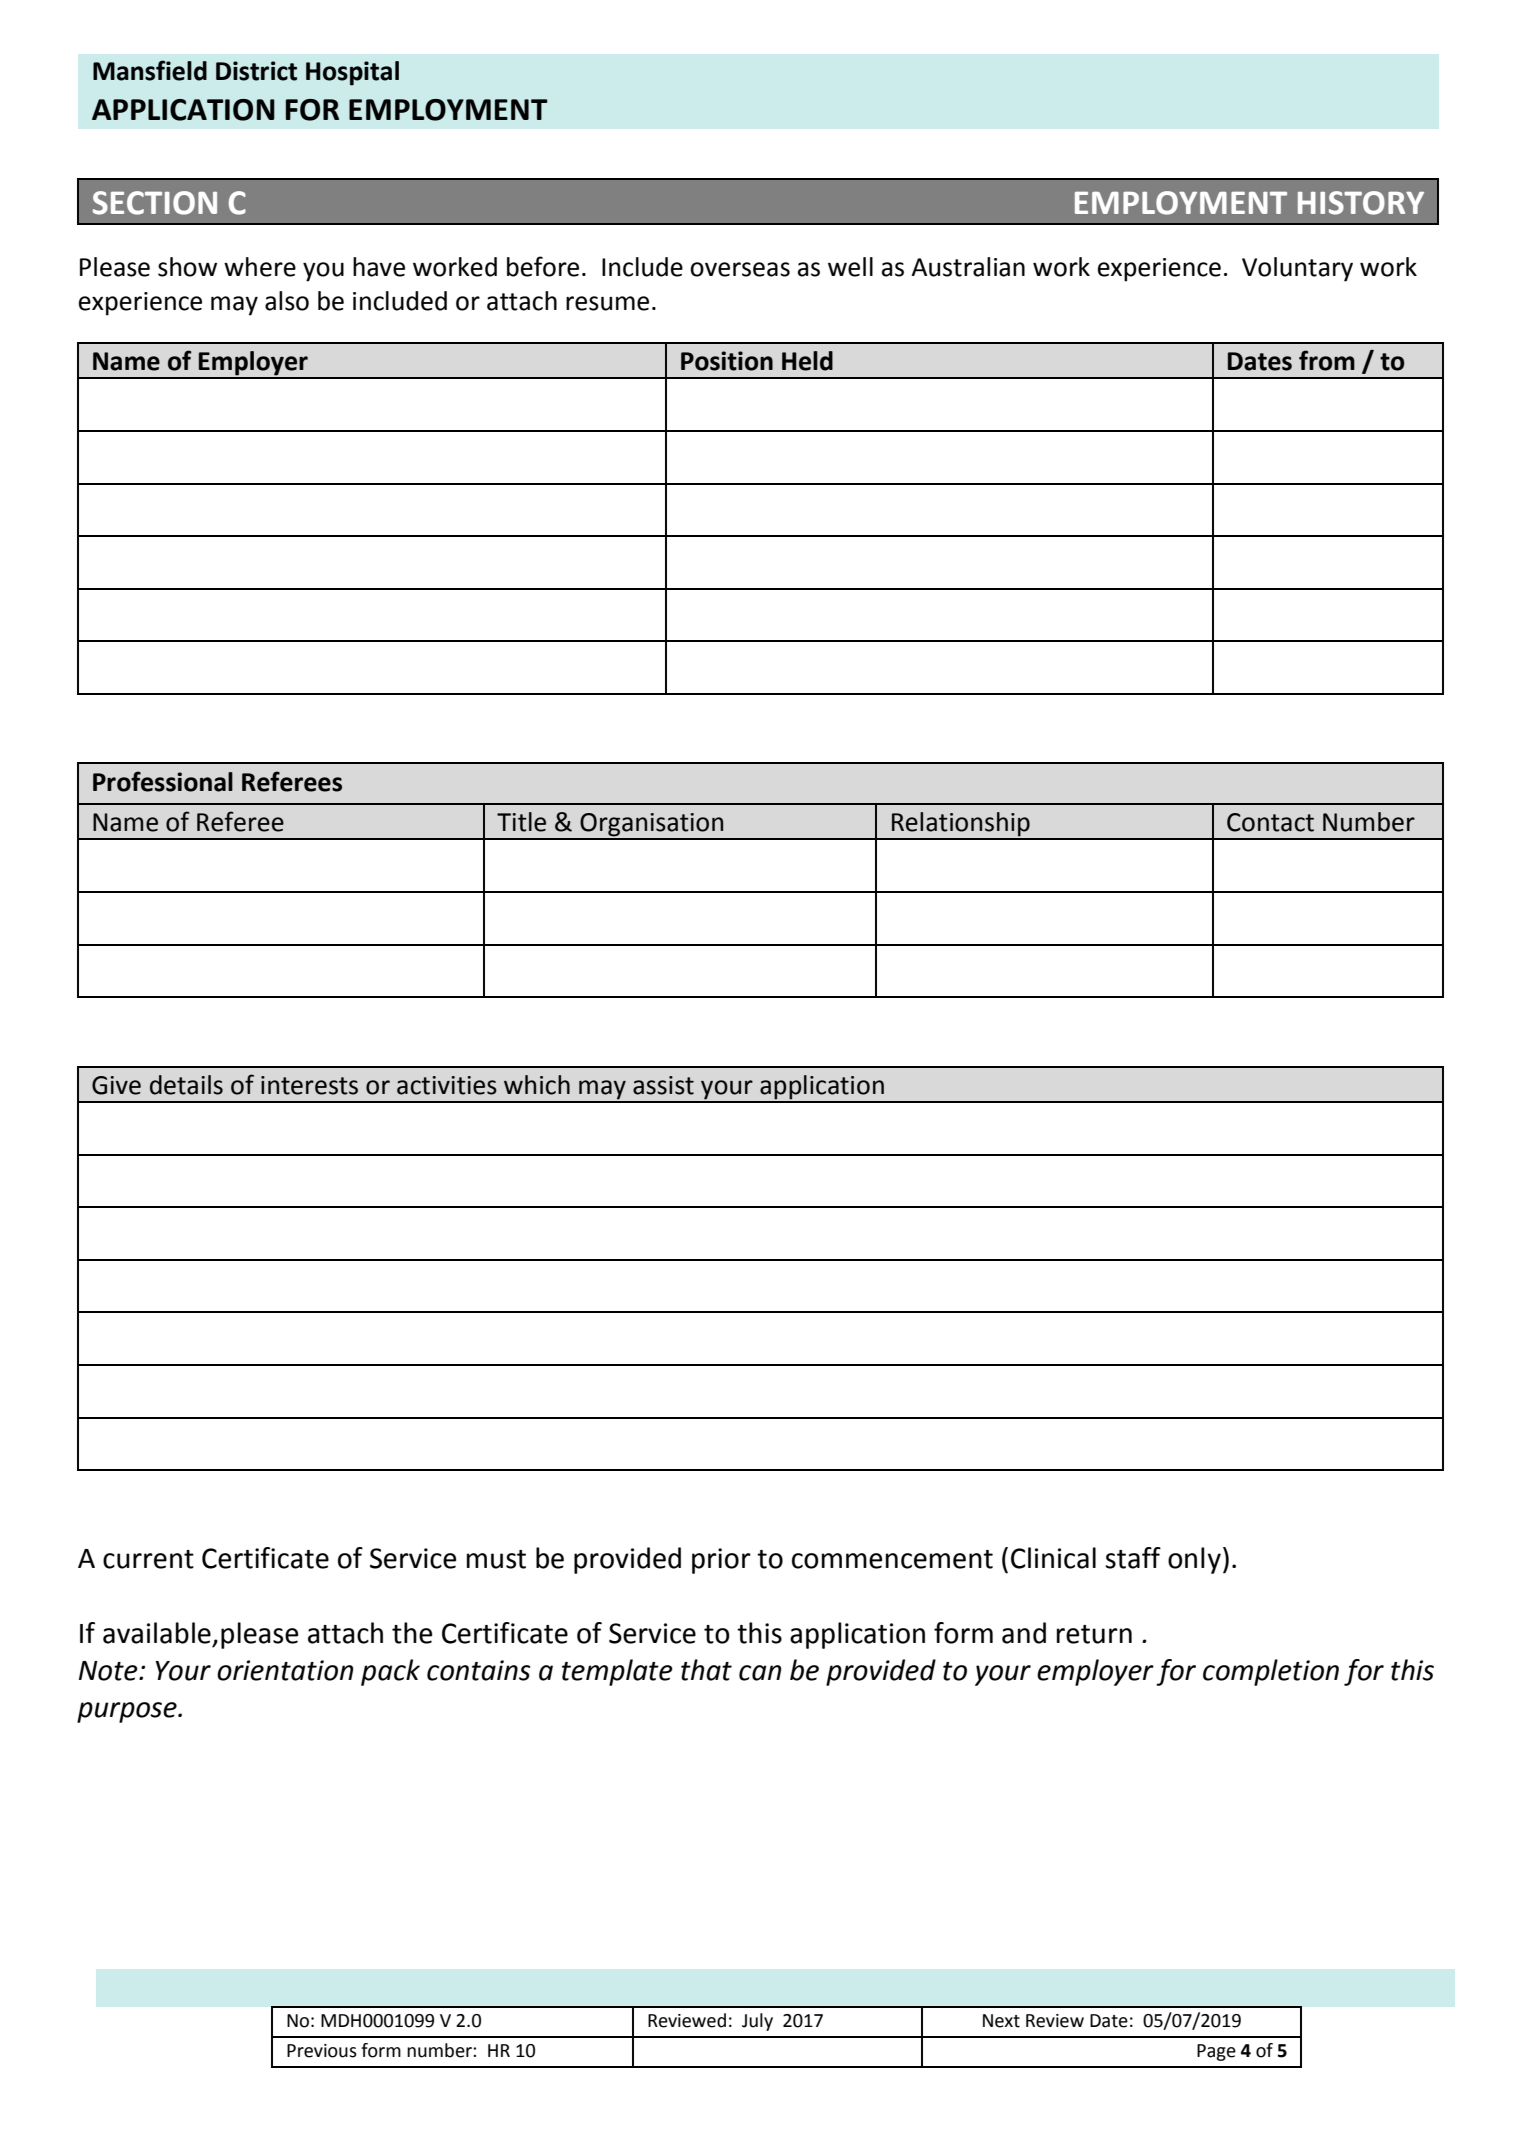 The width and height of the document is (1516, 2143). Describe the element at coordinates (322, 2051) in the document. I see `Previous` at that location.
